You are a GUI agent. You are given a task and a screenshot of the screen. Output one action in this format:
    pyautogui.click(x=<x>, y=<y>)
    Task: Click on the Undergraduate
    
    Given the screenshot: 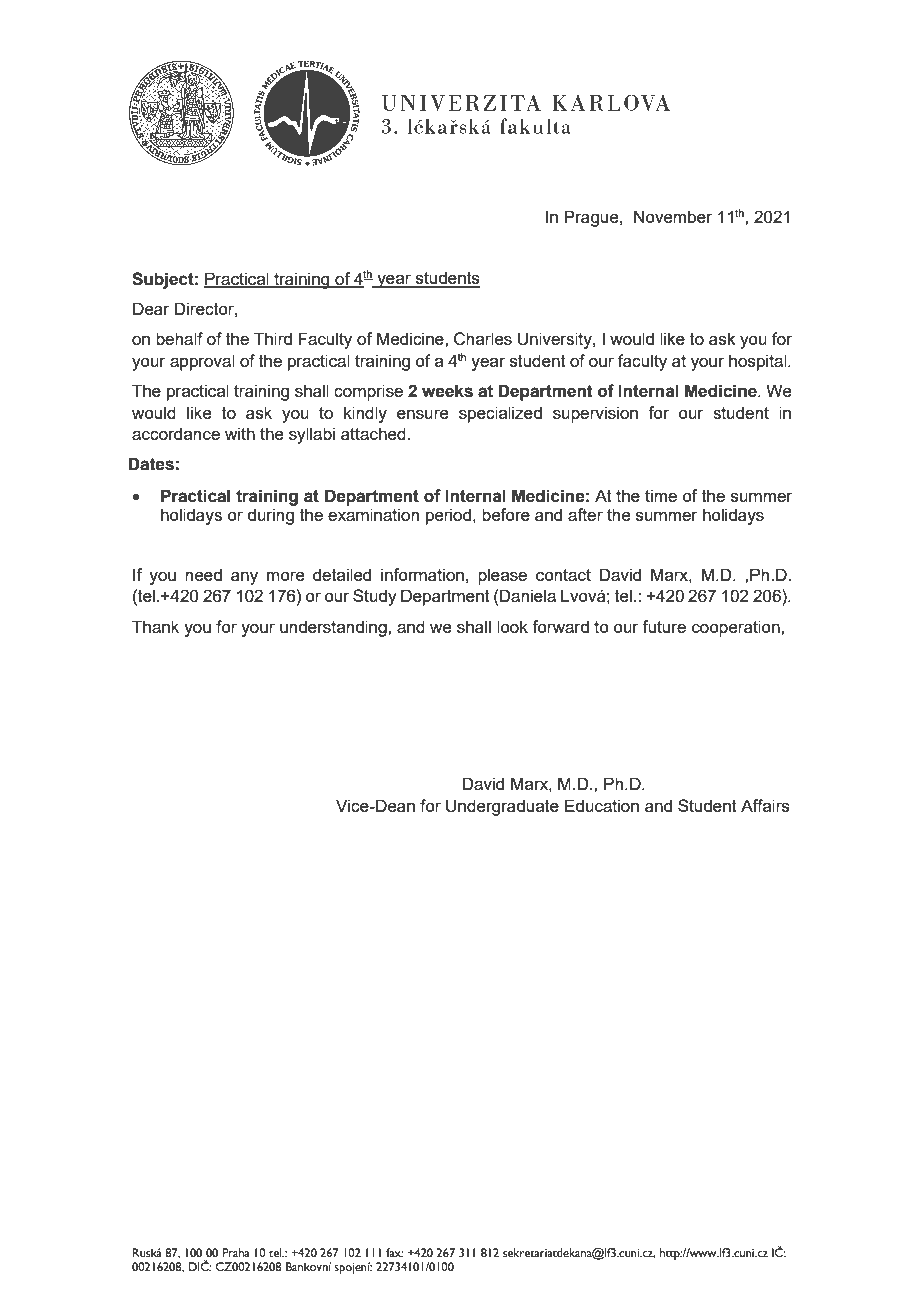 What is the action you would take?
    pyautogui.click(x=502, y=807)
